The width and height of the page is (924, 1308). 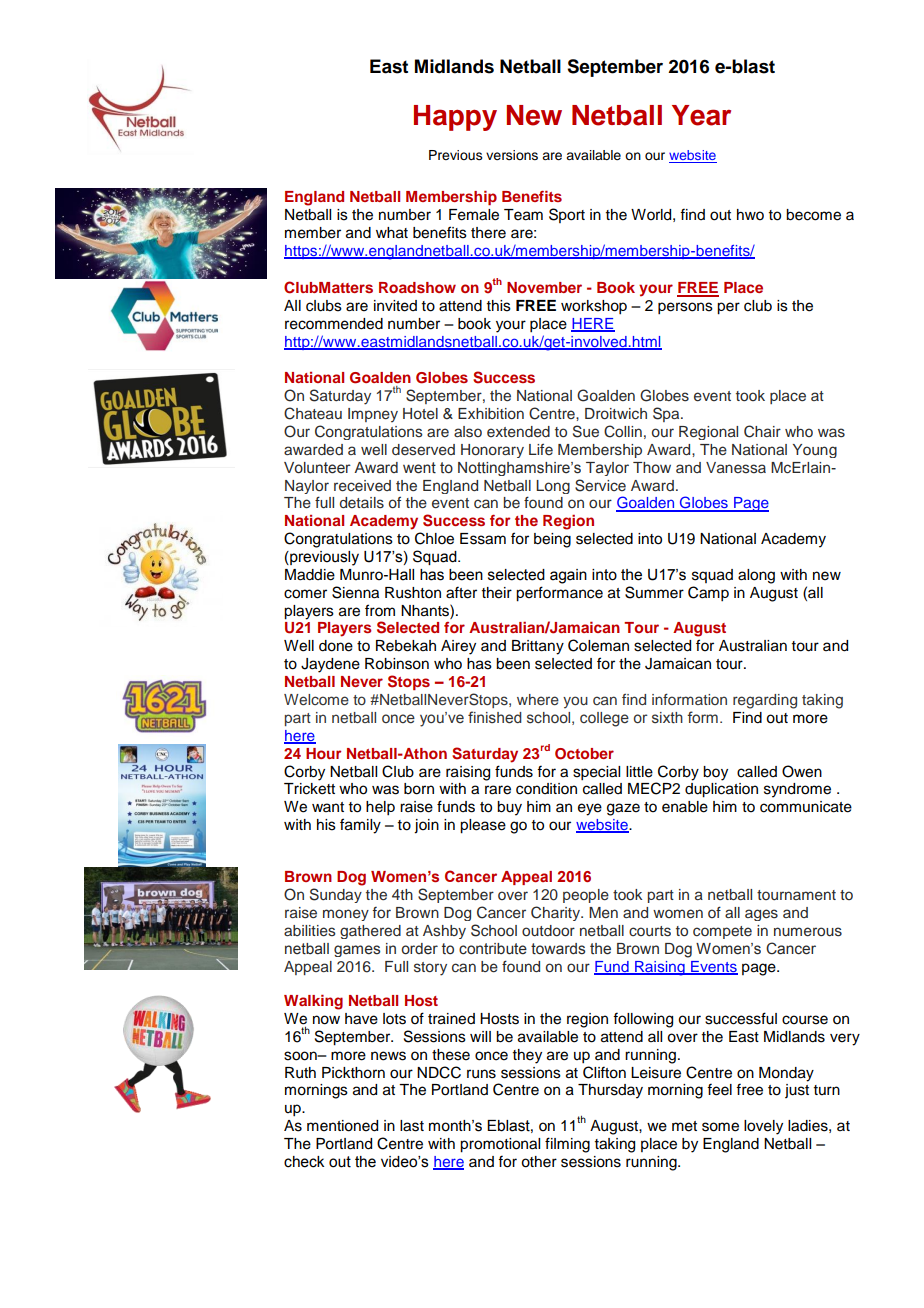 I want to click on hwo, so click(x=750, y=215).
